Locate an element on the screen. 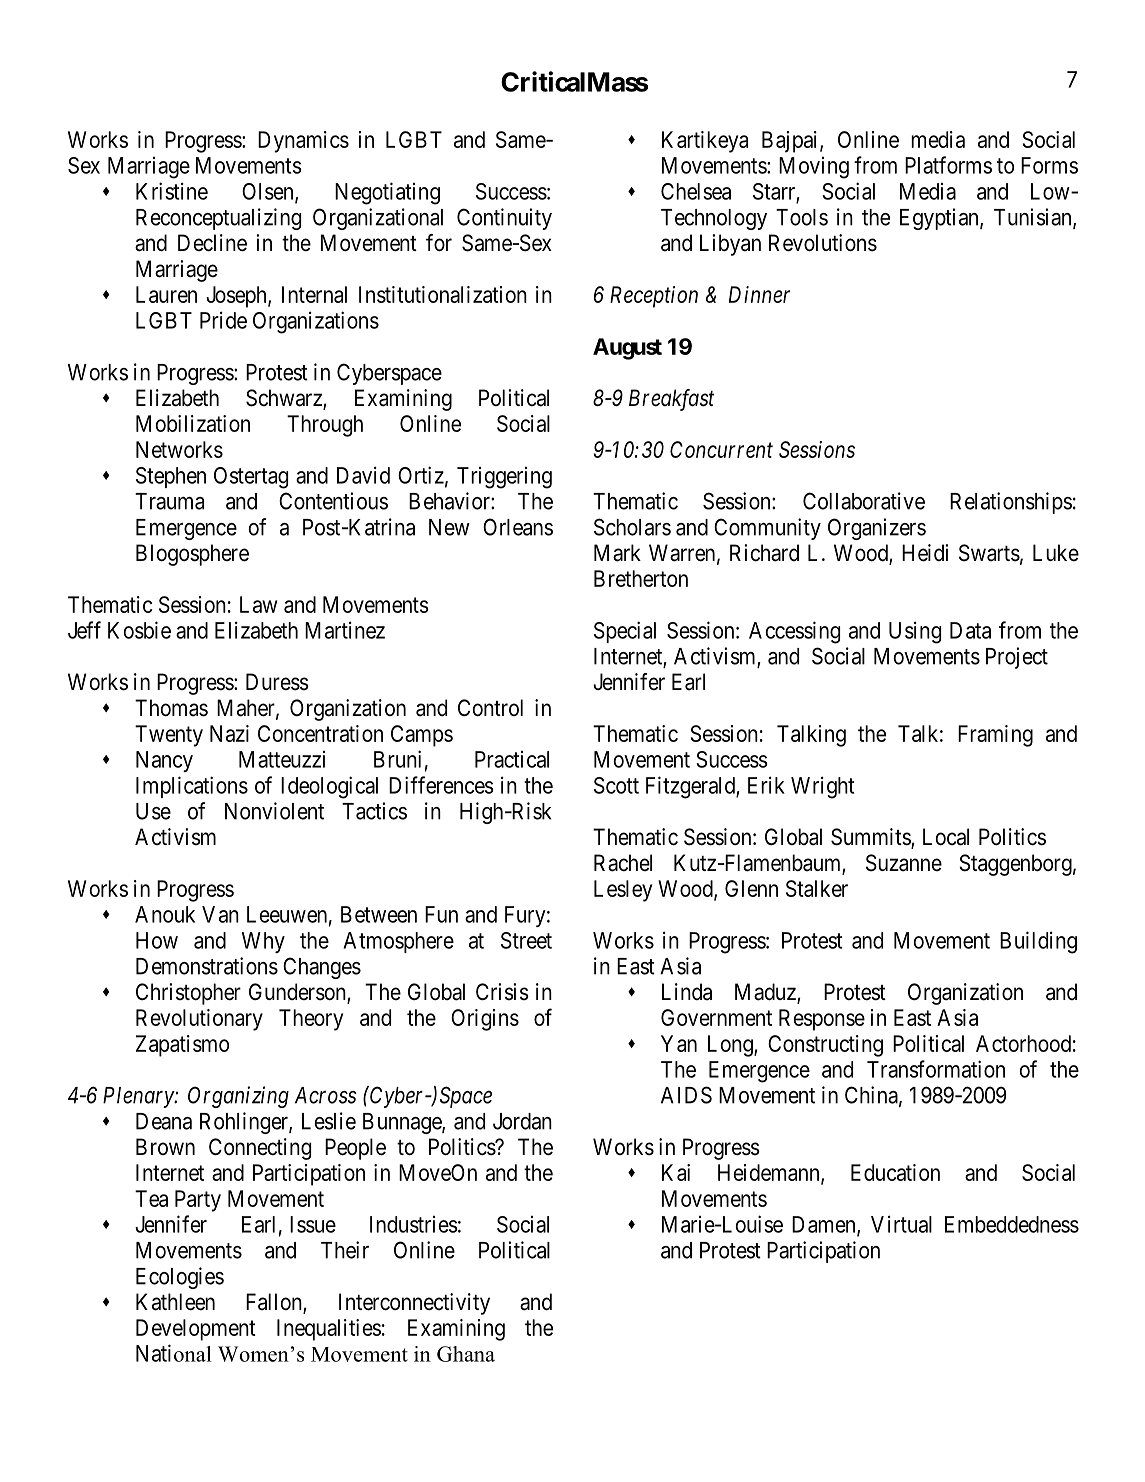  Practical is located at coordinates (512, 759).
